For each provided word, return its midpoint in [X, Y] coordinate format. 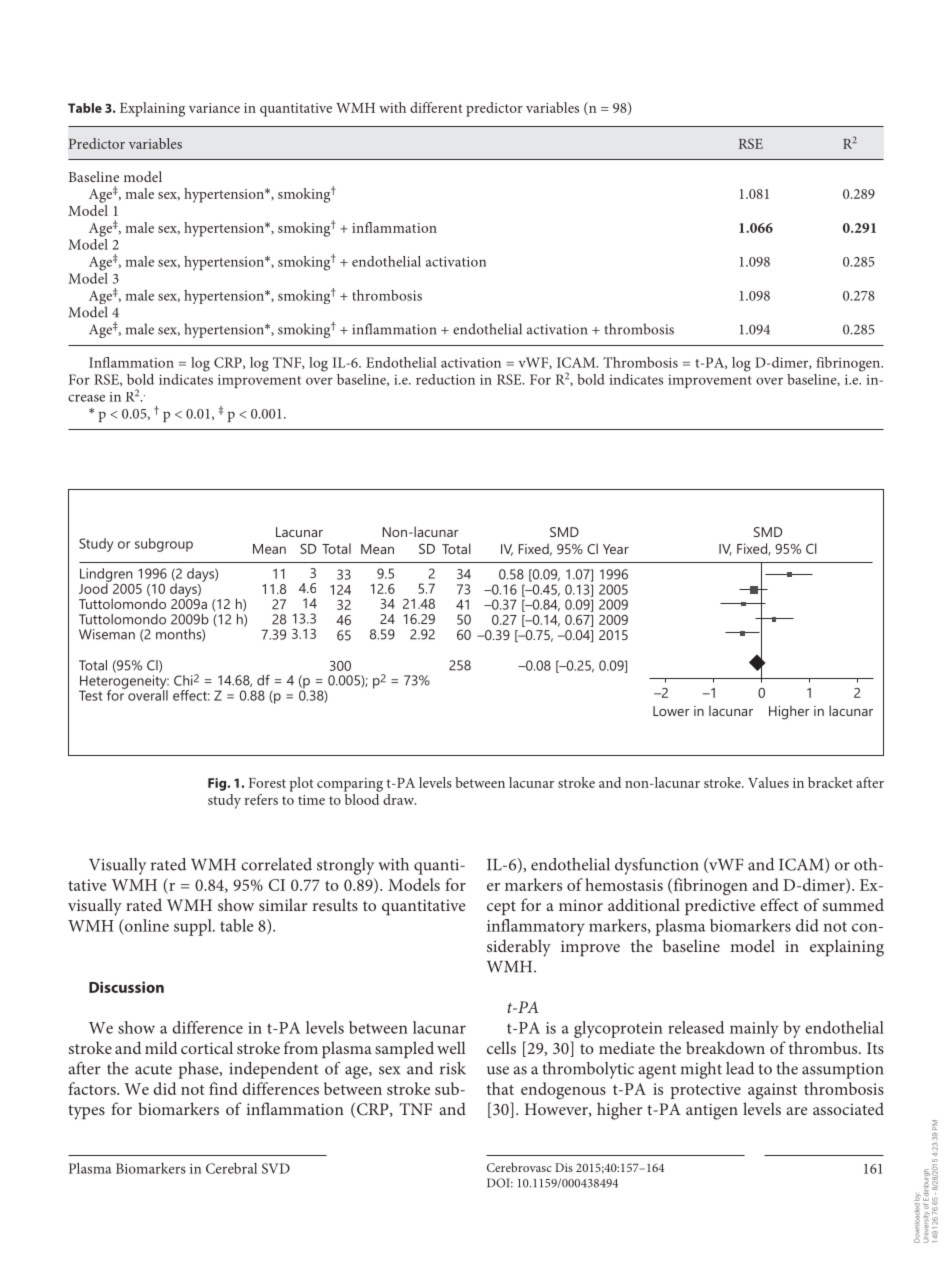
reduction [445, 379]
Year [616, 549]
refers [261, 799]
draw [399, 799]
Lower [671, 711]
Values [768, 782]
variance [214, 108]
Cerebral [231, 1168]
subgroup [164, 545]
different [436, 107]
